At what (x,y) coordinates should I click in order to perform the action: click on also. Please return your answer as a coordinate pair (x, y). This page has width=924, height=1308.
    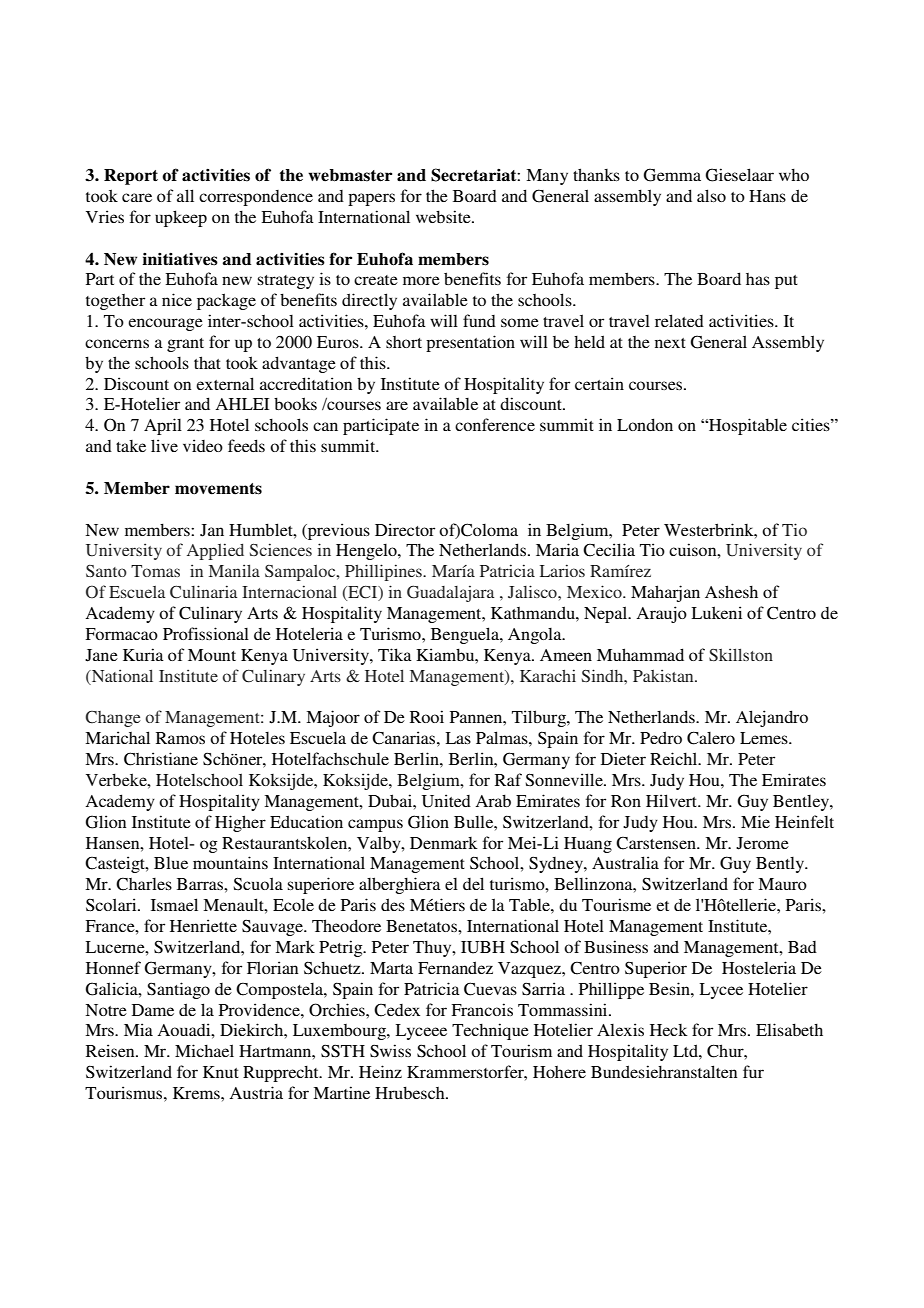
    Looking at the image, I should click on (711, 195).
